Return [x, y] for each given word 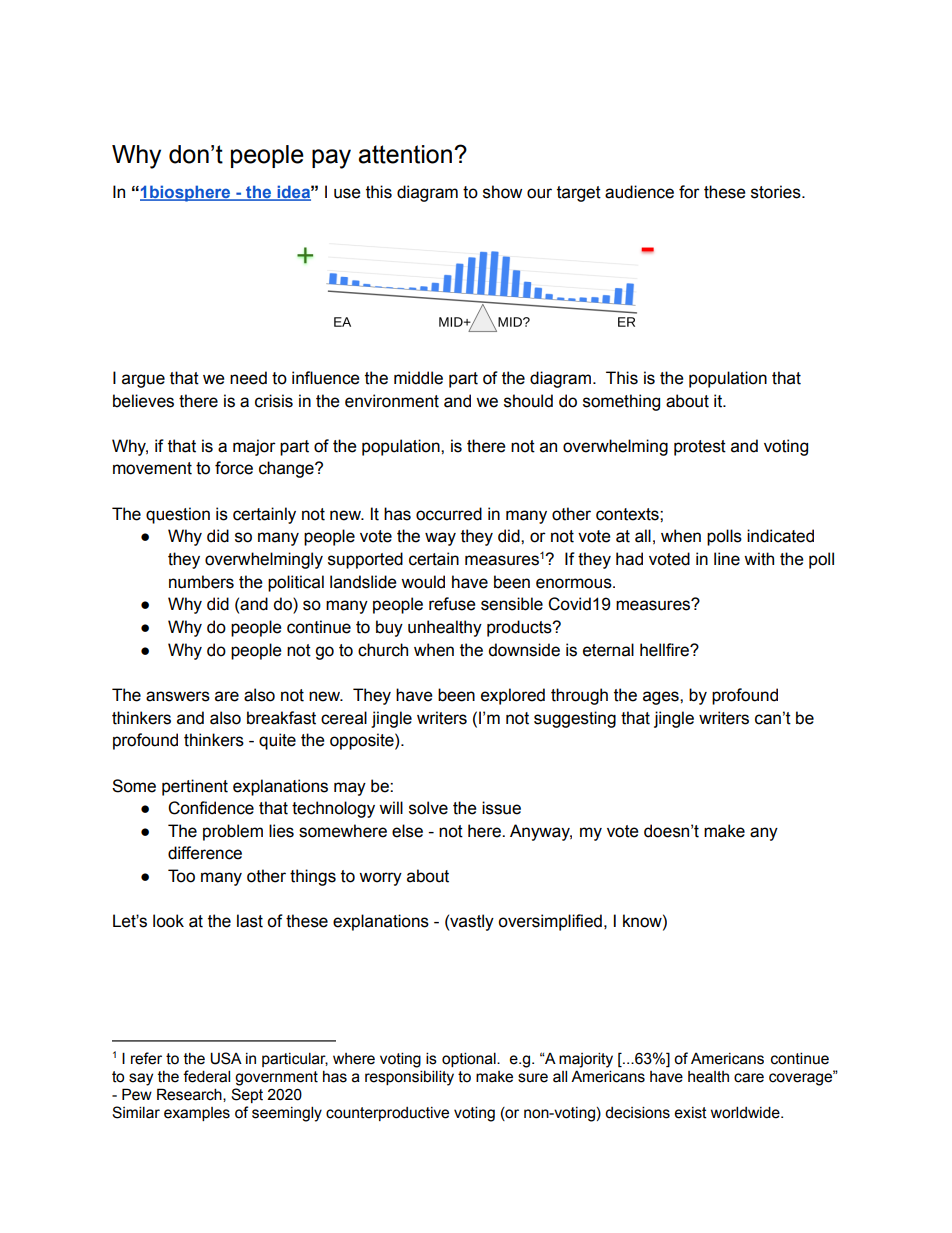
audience [639, 192]
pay [331, 159]
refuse [452, 604]
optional [470, 1059]
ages [662, 698]
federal [206, 1076]
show [502, 192]
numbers [201, 582]
